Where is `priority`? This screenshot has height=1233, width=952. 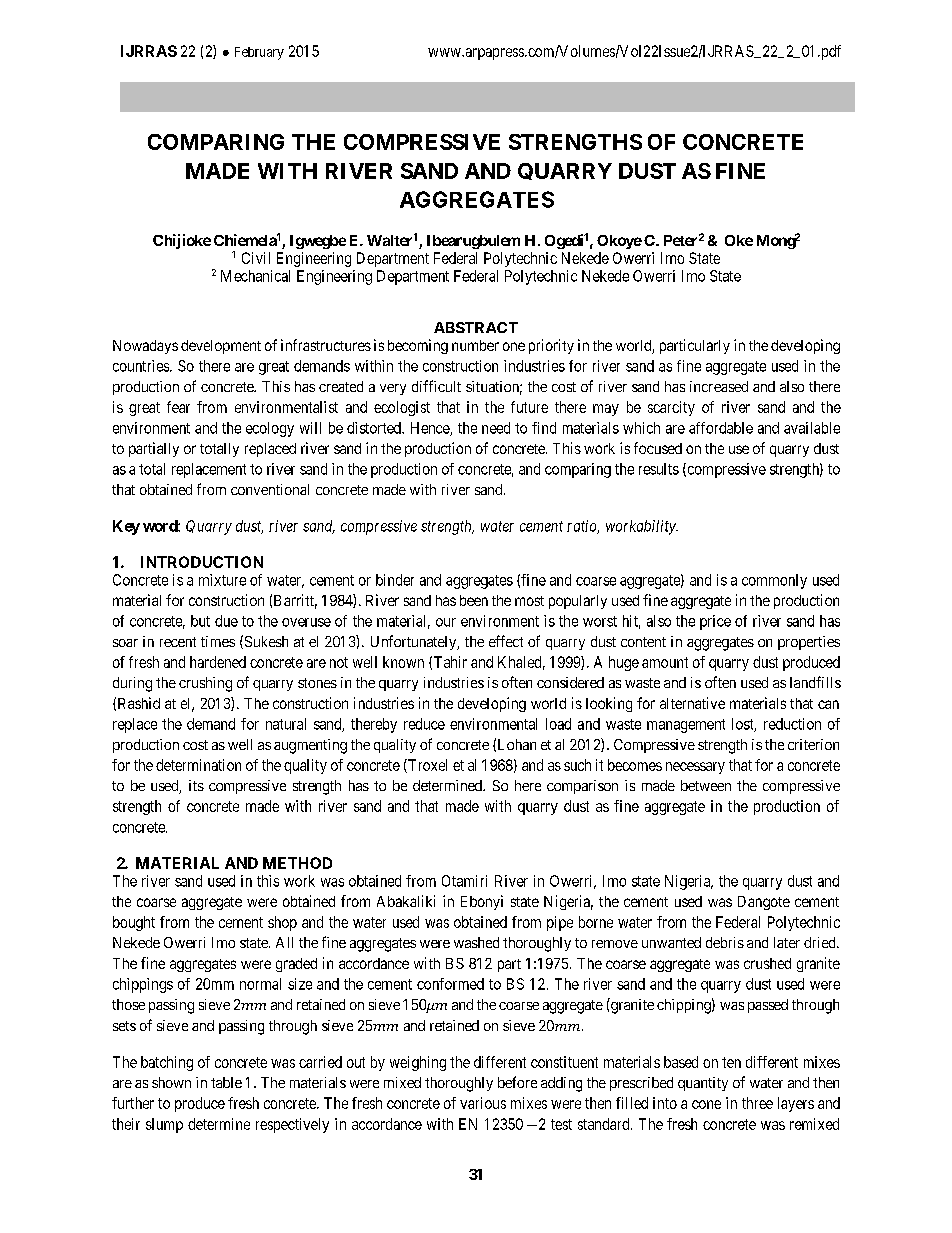
priority is located at coordinates (551, 346).
